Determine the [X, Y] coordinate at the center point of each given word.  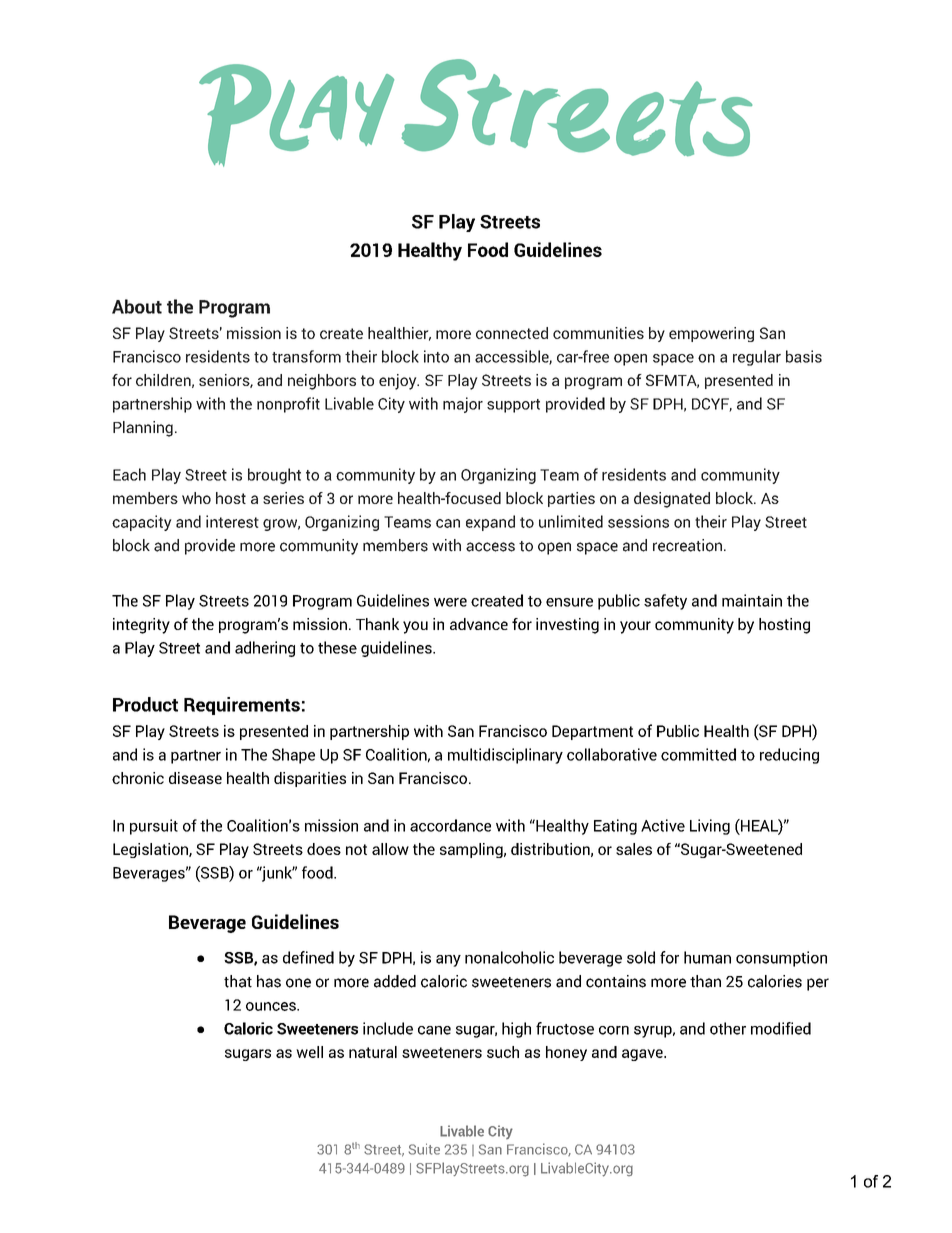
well [309, 1052]
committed [698, 754]
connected [512, 333]
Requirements [242, 706]
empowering [711, 334]
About [137, 306]
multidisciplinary [505, 756]
